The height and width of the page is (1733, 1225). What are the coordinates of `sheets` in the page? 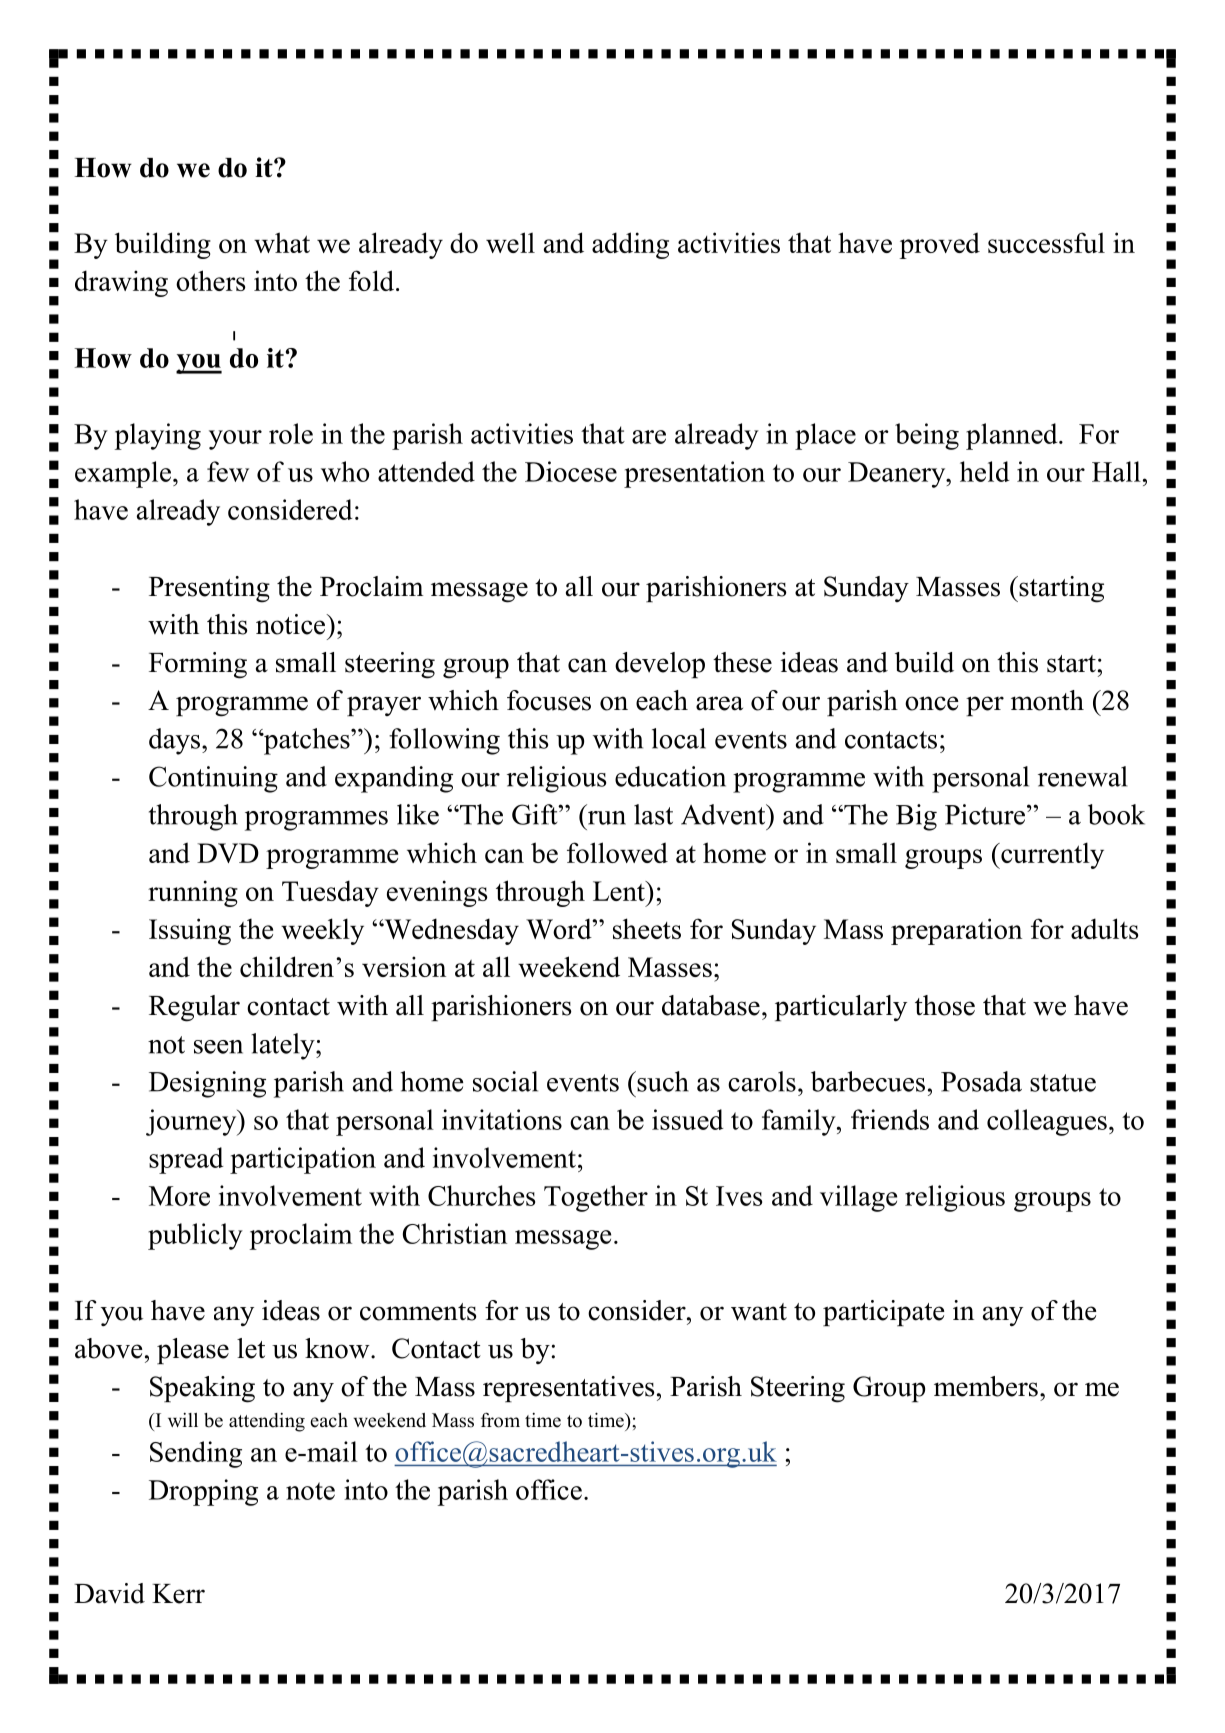 It's located at (647, 928).
